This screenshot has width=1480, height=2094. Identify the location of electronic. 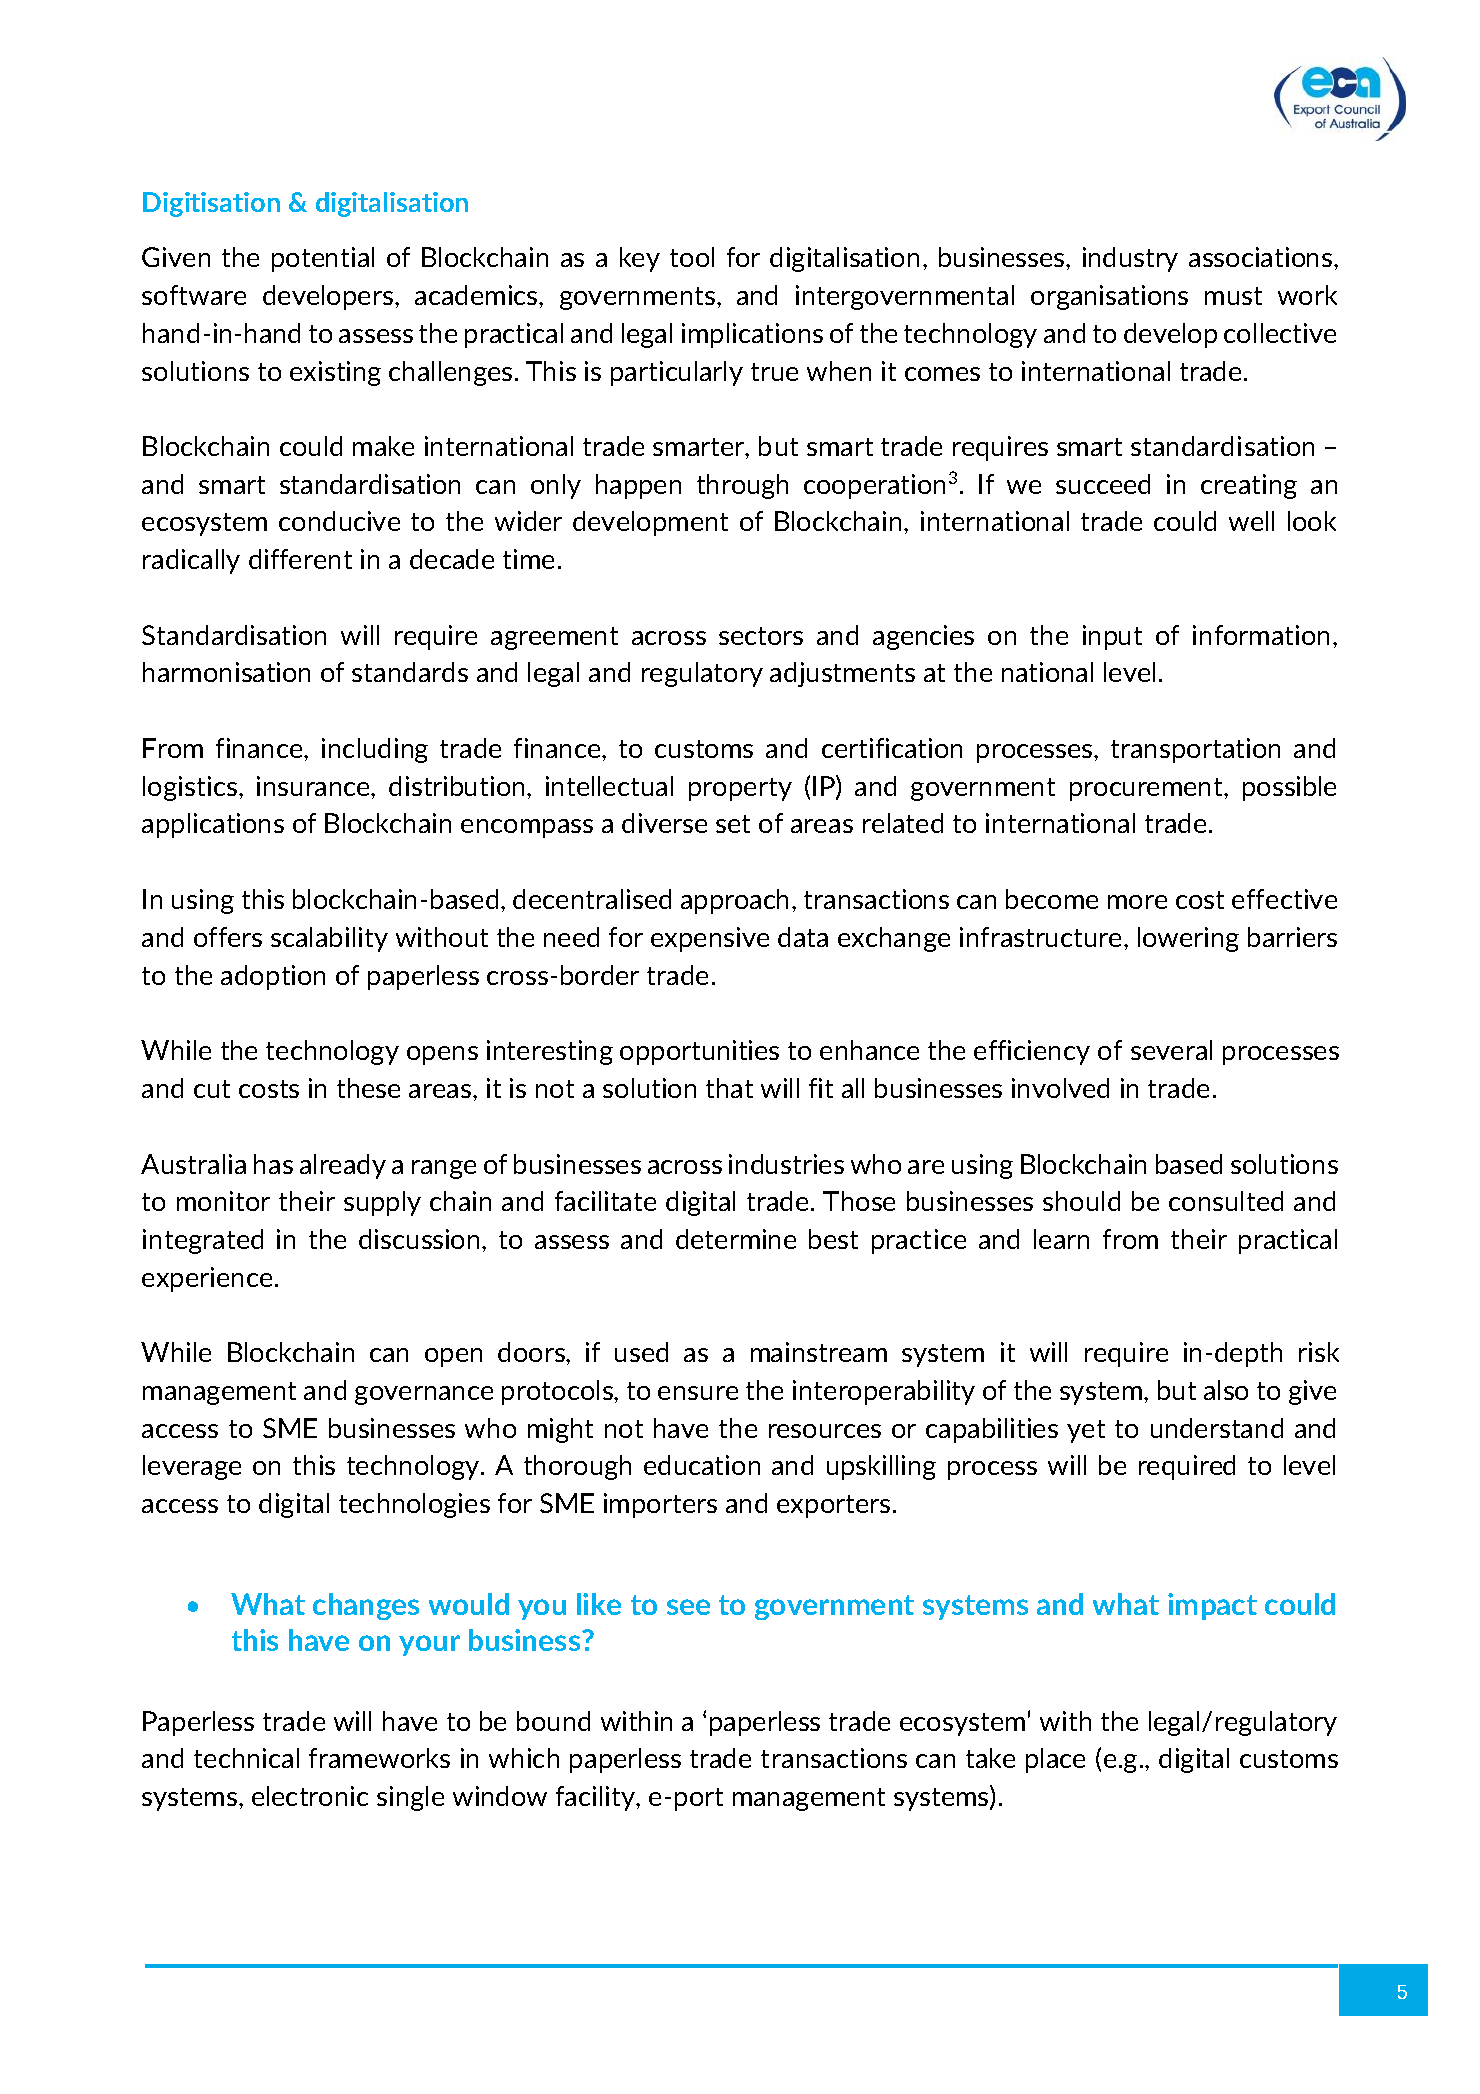
(310, 1796).
